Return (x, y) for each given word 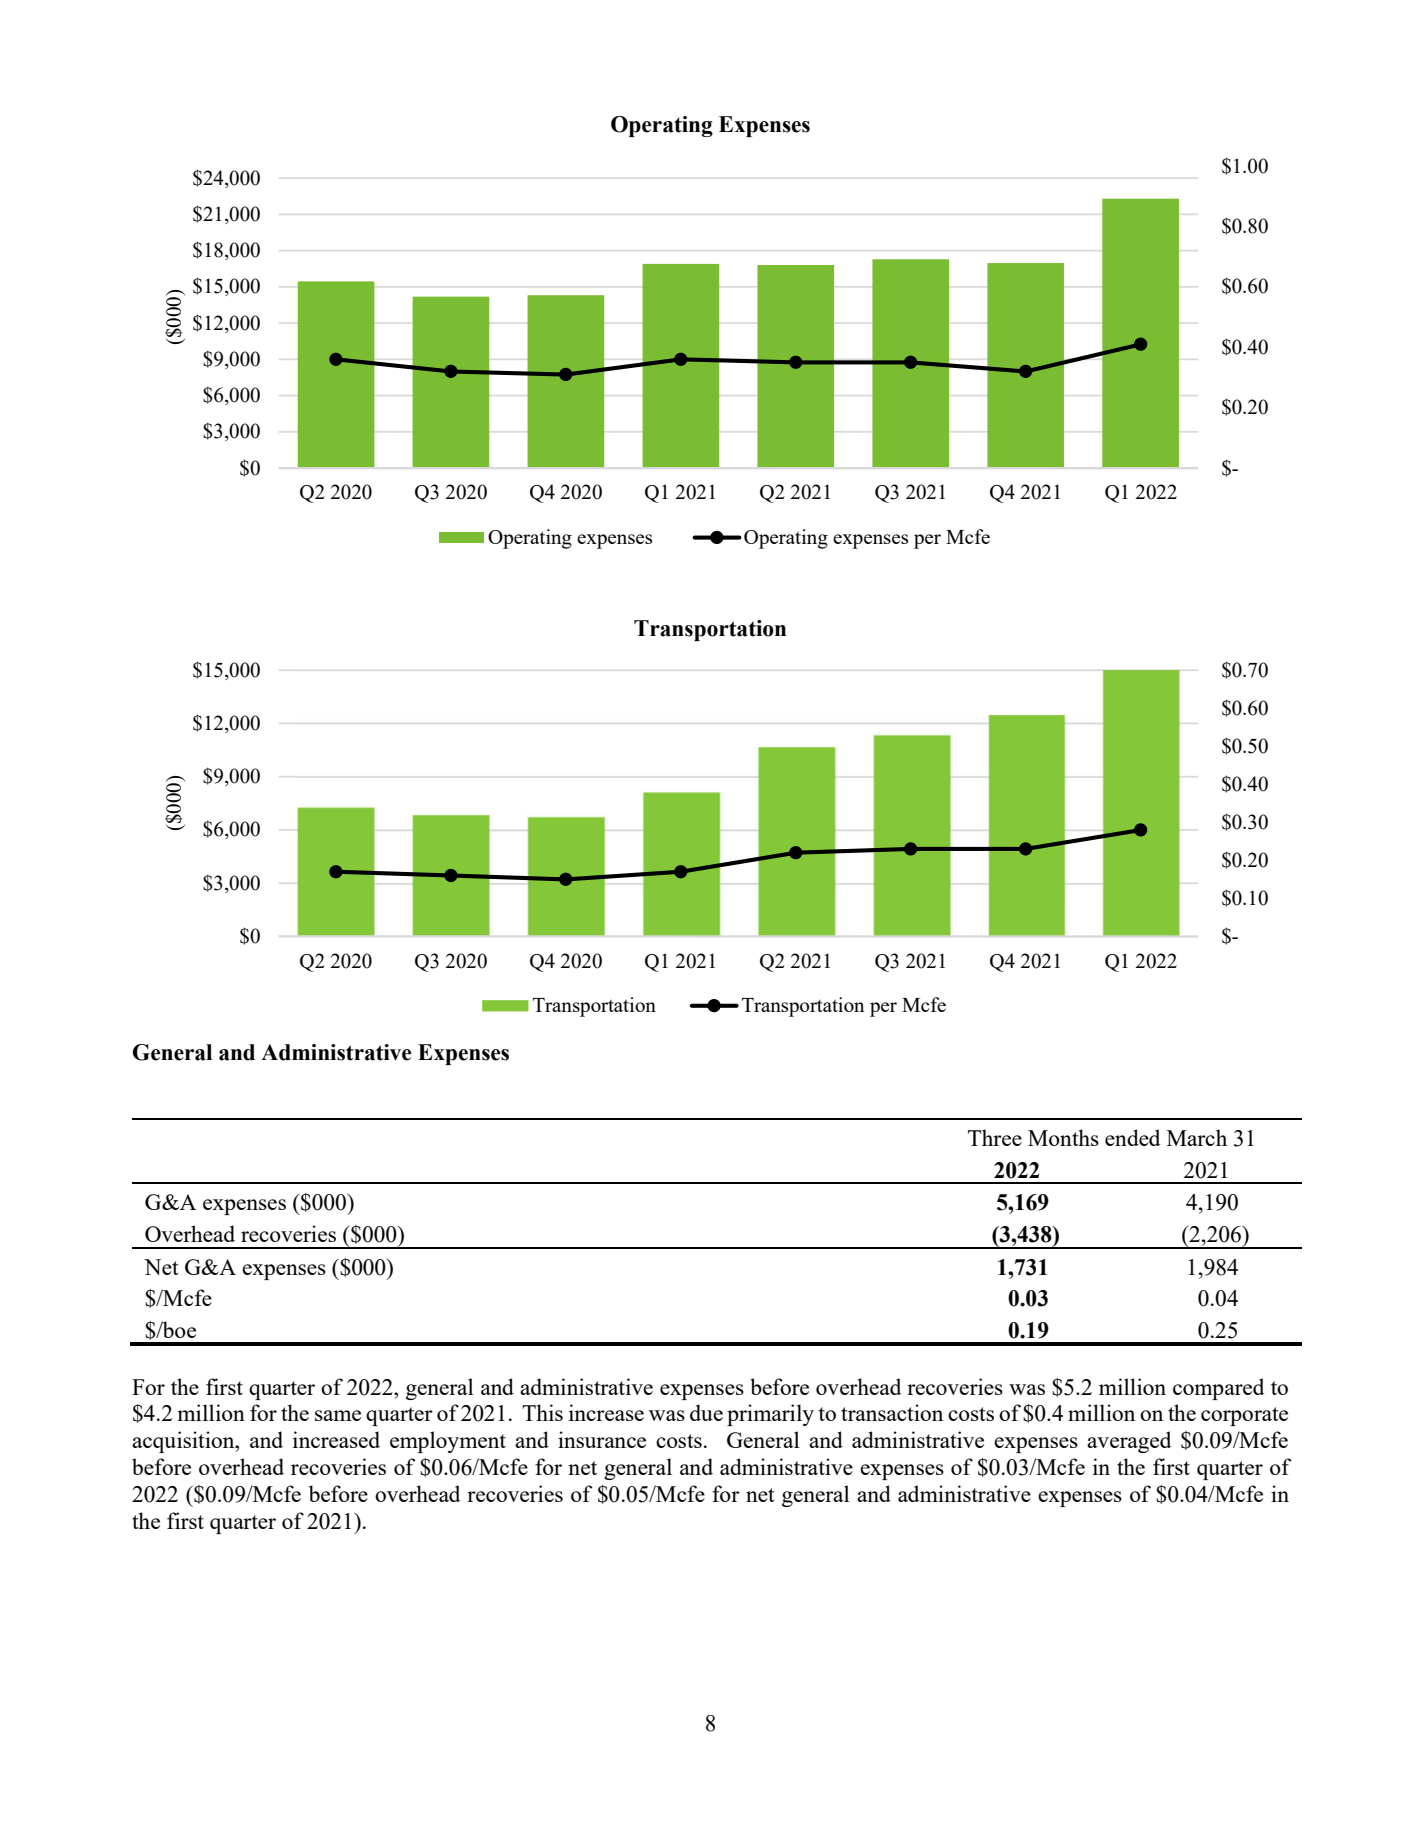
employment (448, 1442)
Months (1063, 1137)
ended (1132, 1137)
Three (995, 1137)
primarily (770, 1415)
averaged (1129, 1442)
